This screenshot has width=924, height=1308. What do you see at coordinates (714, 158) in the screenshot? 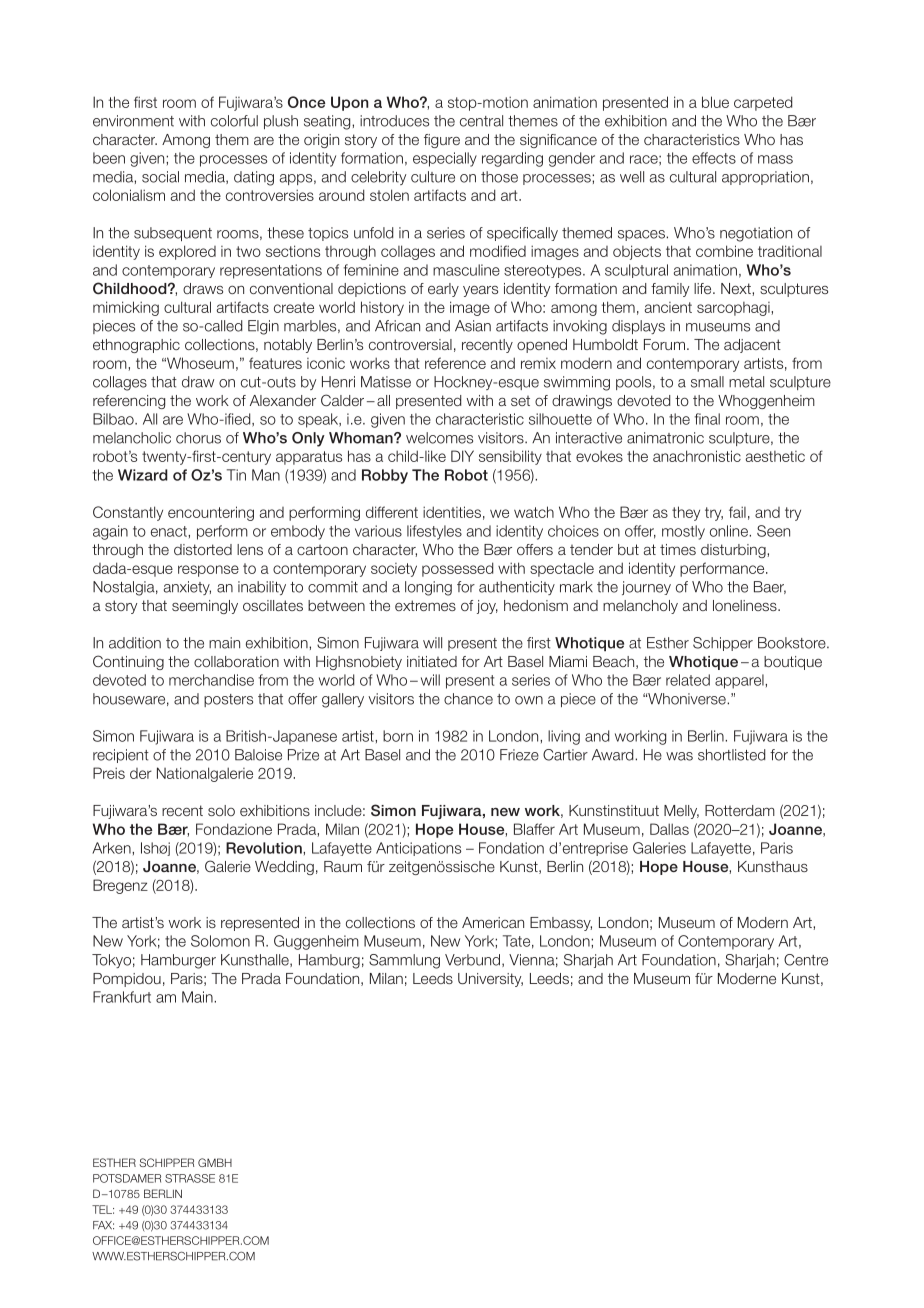
I see `effects` at bounding box center [714, 158].
